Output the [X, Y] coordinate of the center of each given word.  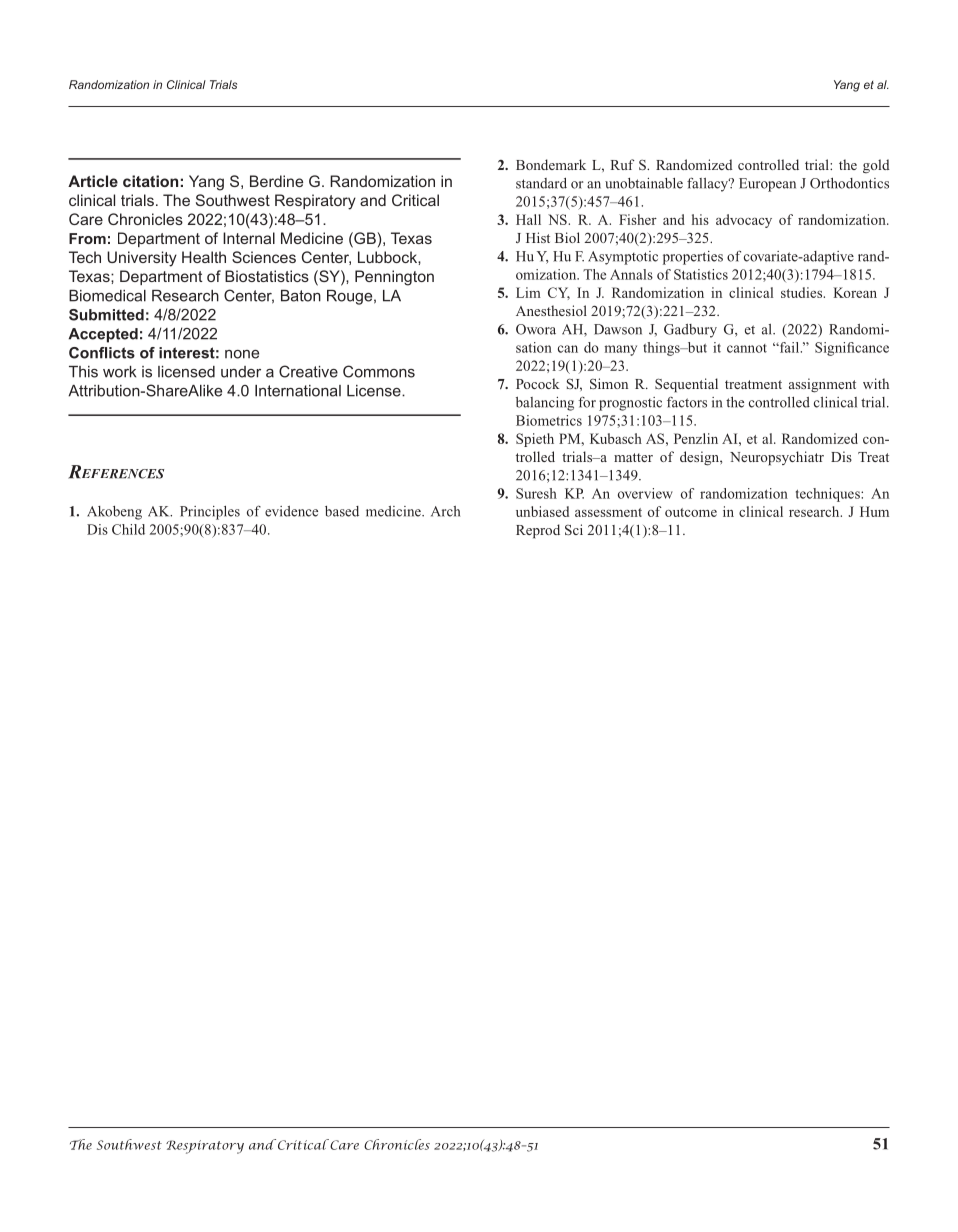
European [767, 185]
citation [150, 181]
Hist [538, 237]
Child [128, 529]
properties [693, 258]
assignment [822, 385]
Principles [210, 513]
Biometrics [549, 420]
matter [633, 457]
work [119, 372]
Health [204, 257]
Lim [528, 292]
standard [541, 183]
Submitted [106, 315]
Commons [379, 371]
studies [803, 292]
